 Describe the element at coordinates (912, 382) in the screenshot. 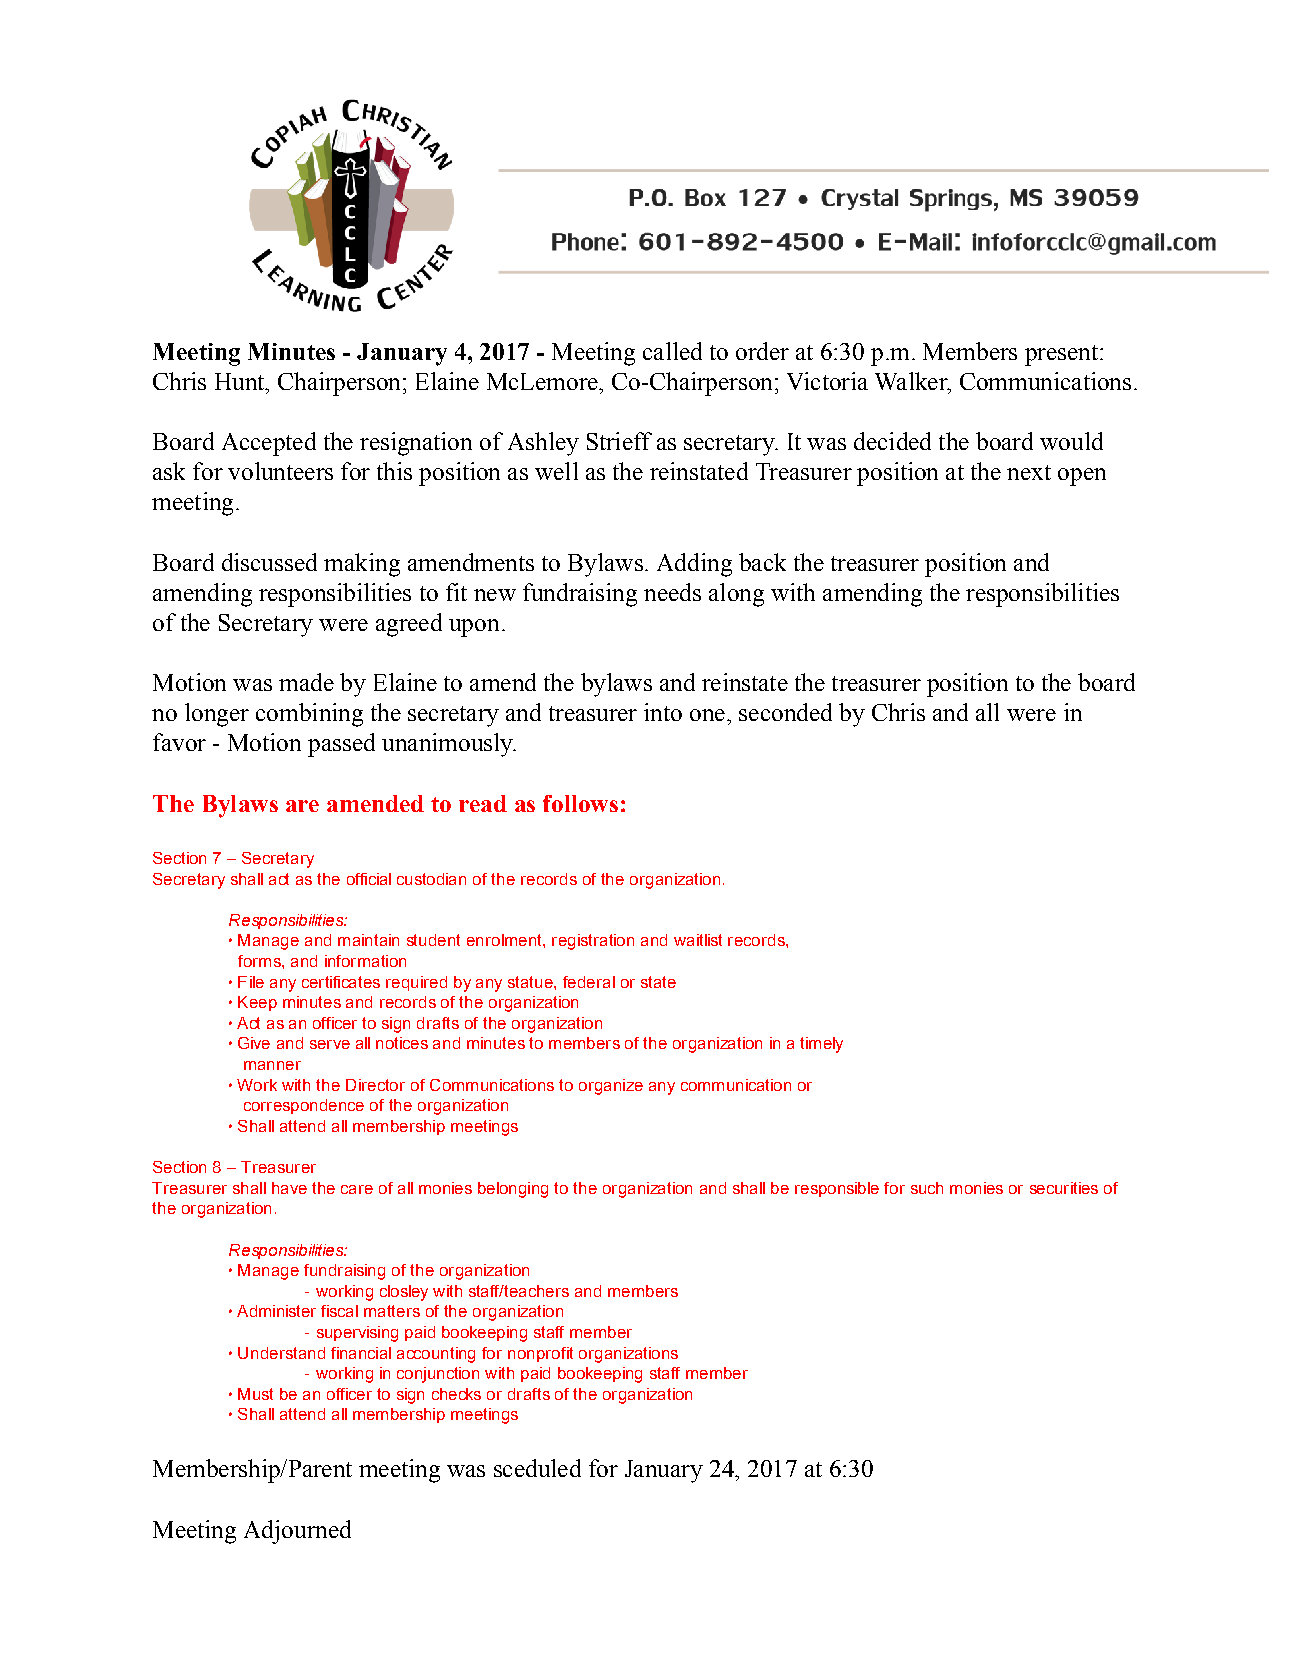

I see `Walker` at that location.
